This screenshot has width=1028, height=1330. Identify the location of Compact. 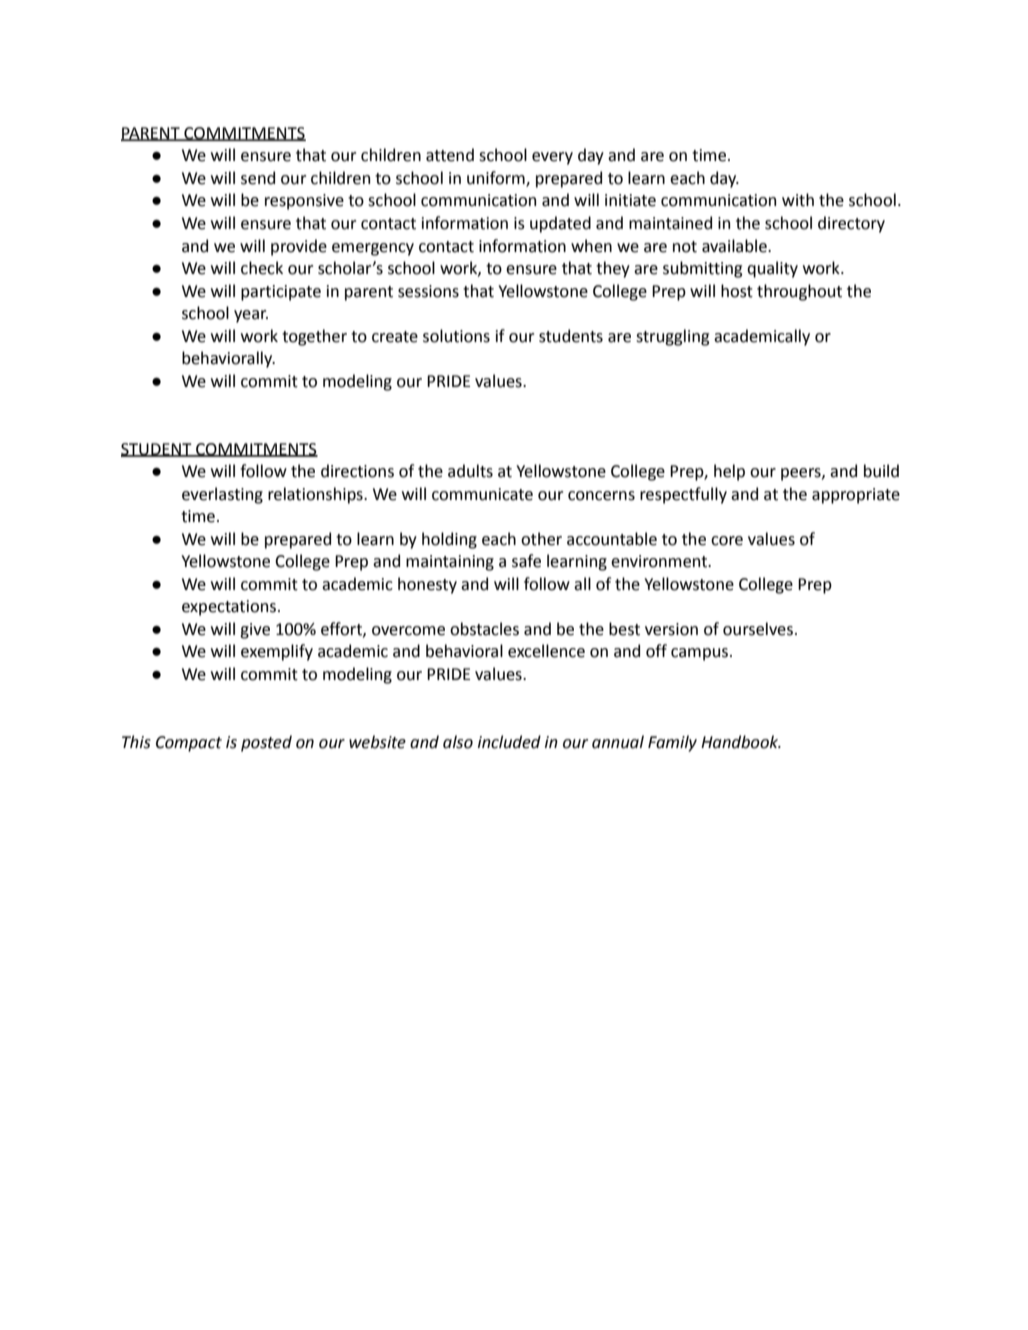
(189, 744).
